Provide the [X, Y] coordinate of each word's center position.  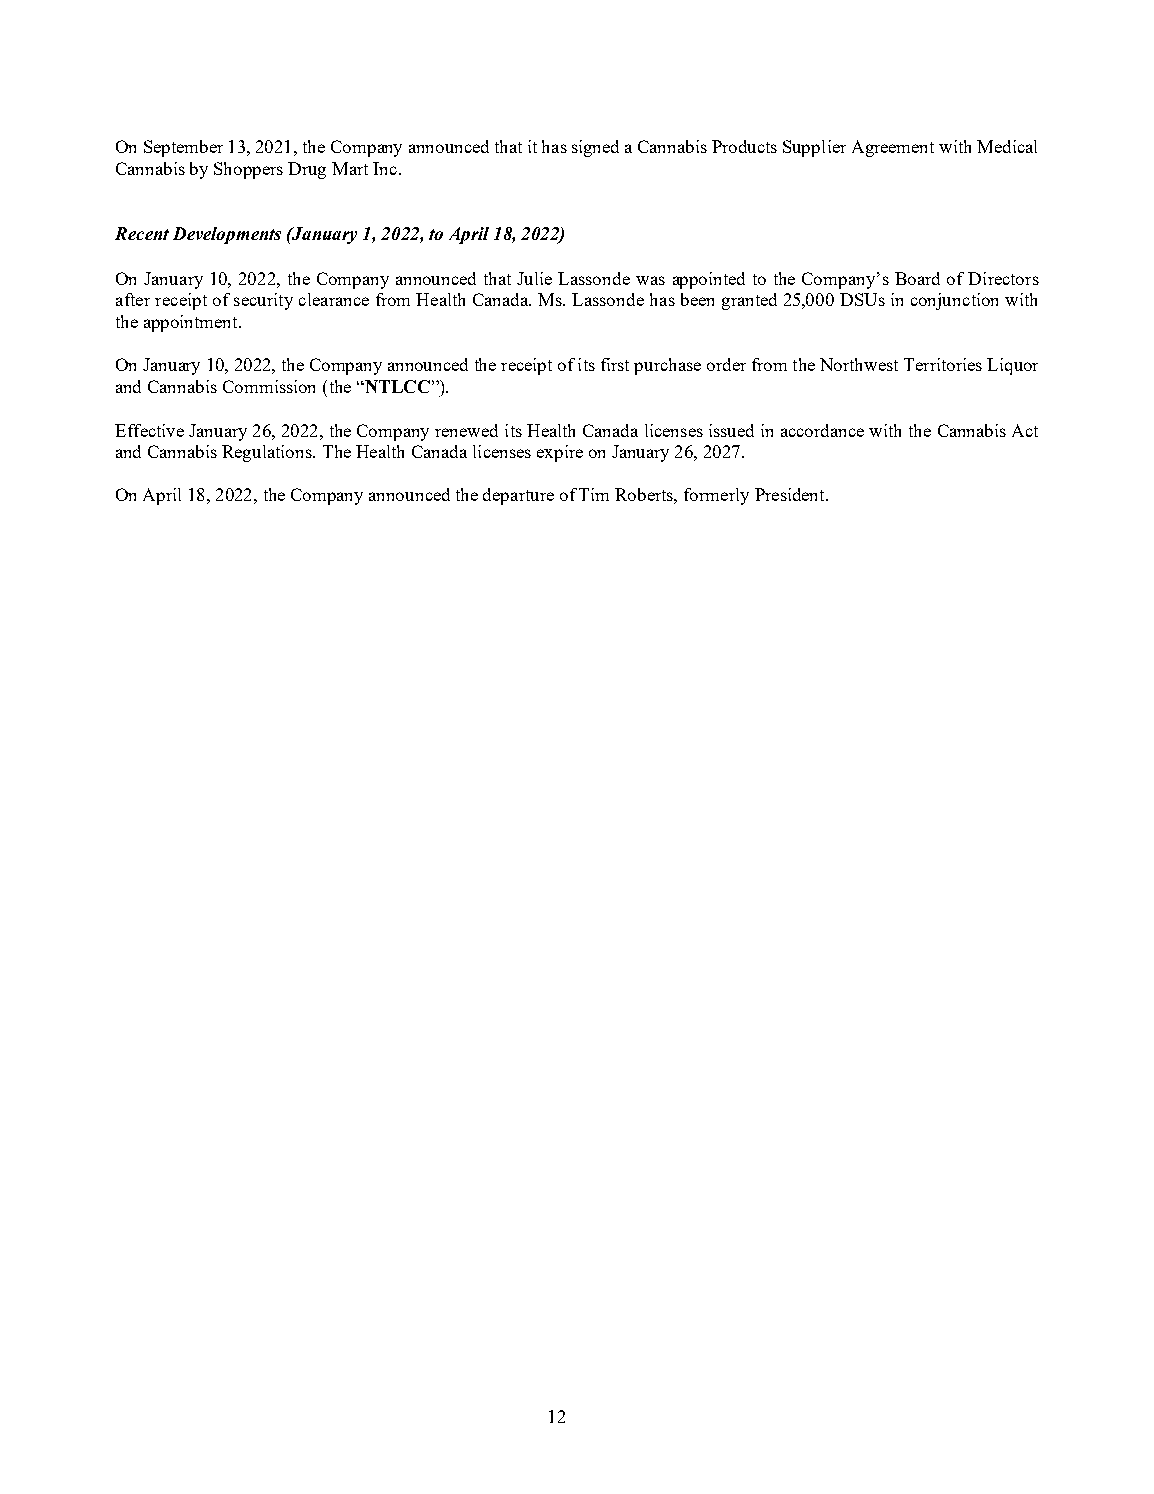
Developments [227, 235]
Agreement [893, 148]
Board [917, 278]
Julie [534, 278]
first [615, 364]
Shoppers [248, 170]
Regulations [268, 453]
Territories [943, 364]
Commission [269, 386]
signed [595, 148]
